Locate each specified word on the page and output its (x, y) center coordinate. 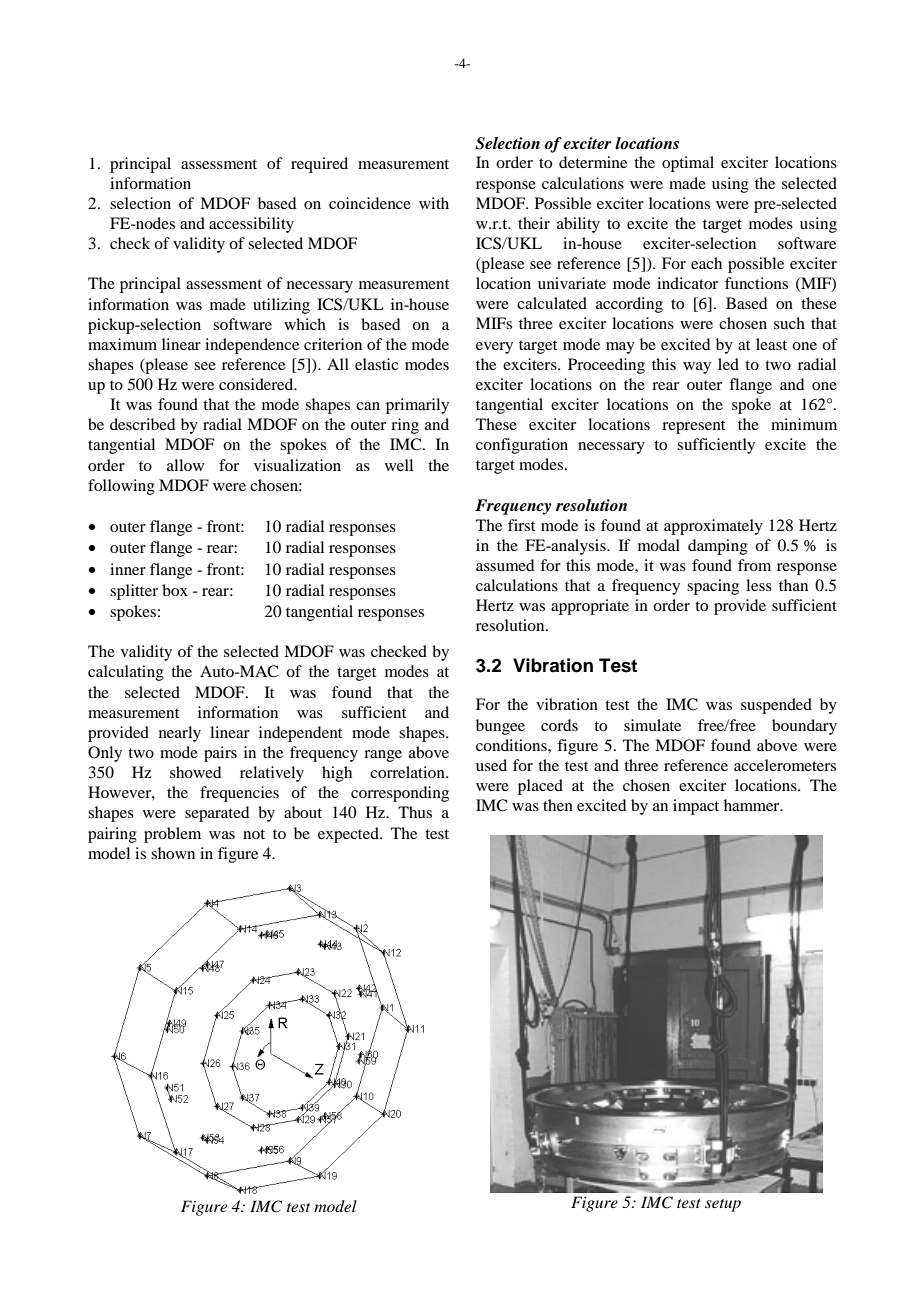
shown (173, 853)
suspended (776, 706)
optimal (688, 164)
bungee (500, 727)
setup (723, 1205)
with (434, 203)
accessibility (251, 225)
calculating (126, 673)
